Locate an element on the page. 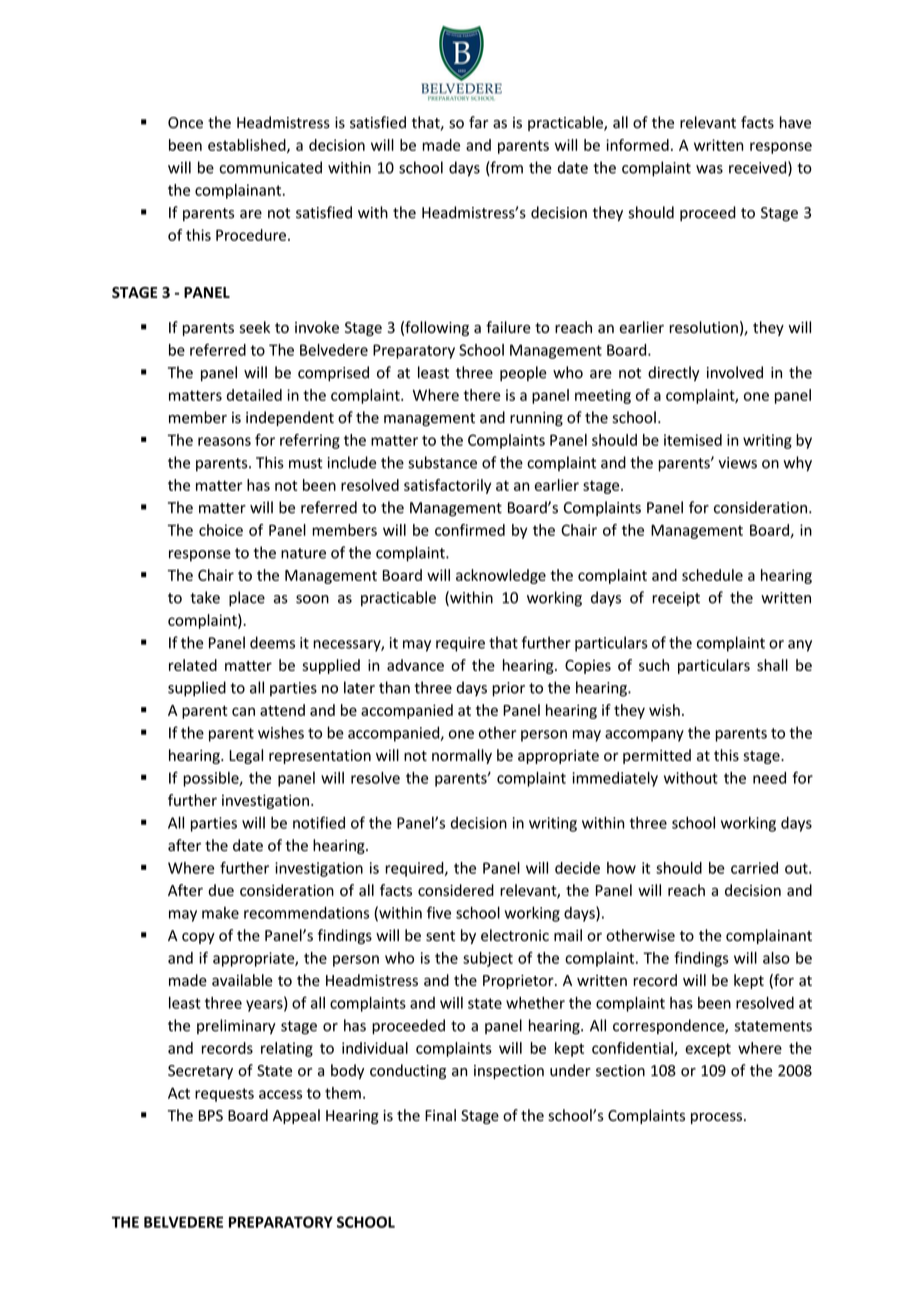 Image resolution: width=924 pixels, height=1308 pixels. receipt is located at coordinates (676, 599).
